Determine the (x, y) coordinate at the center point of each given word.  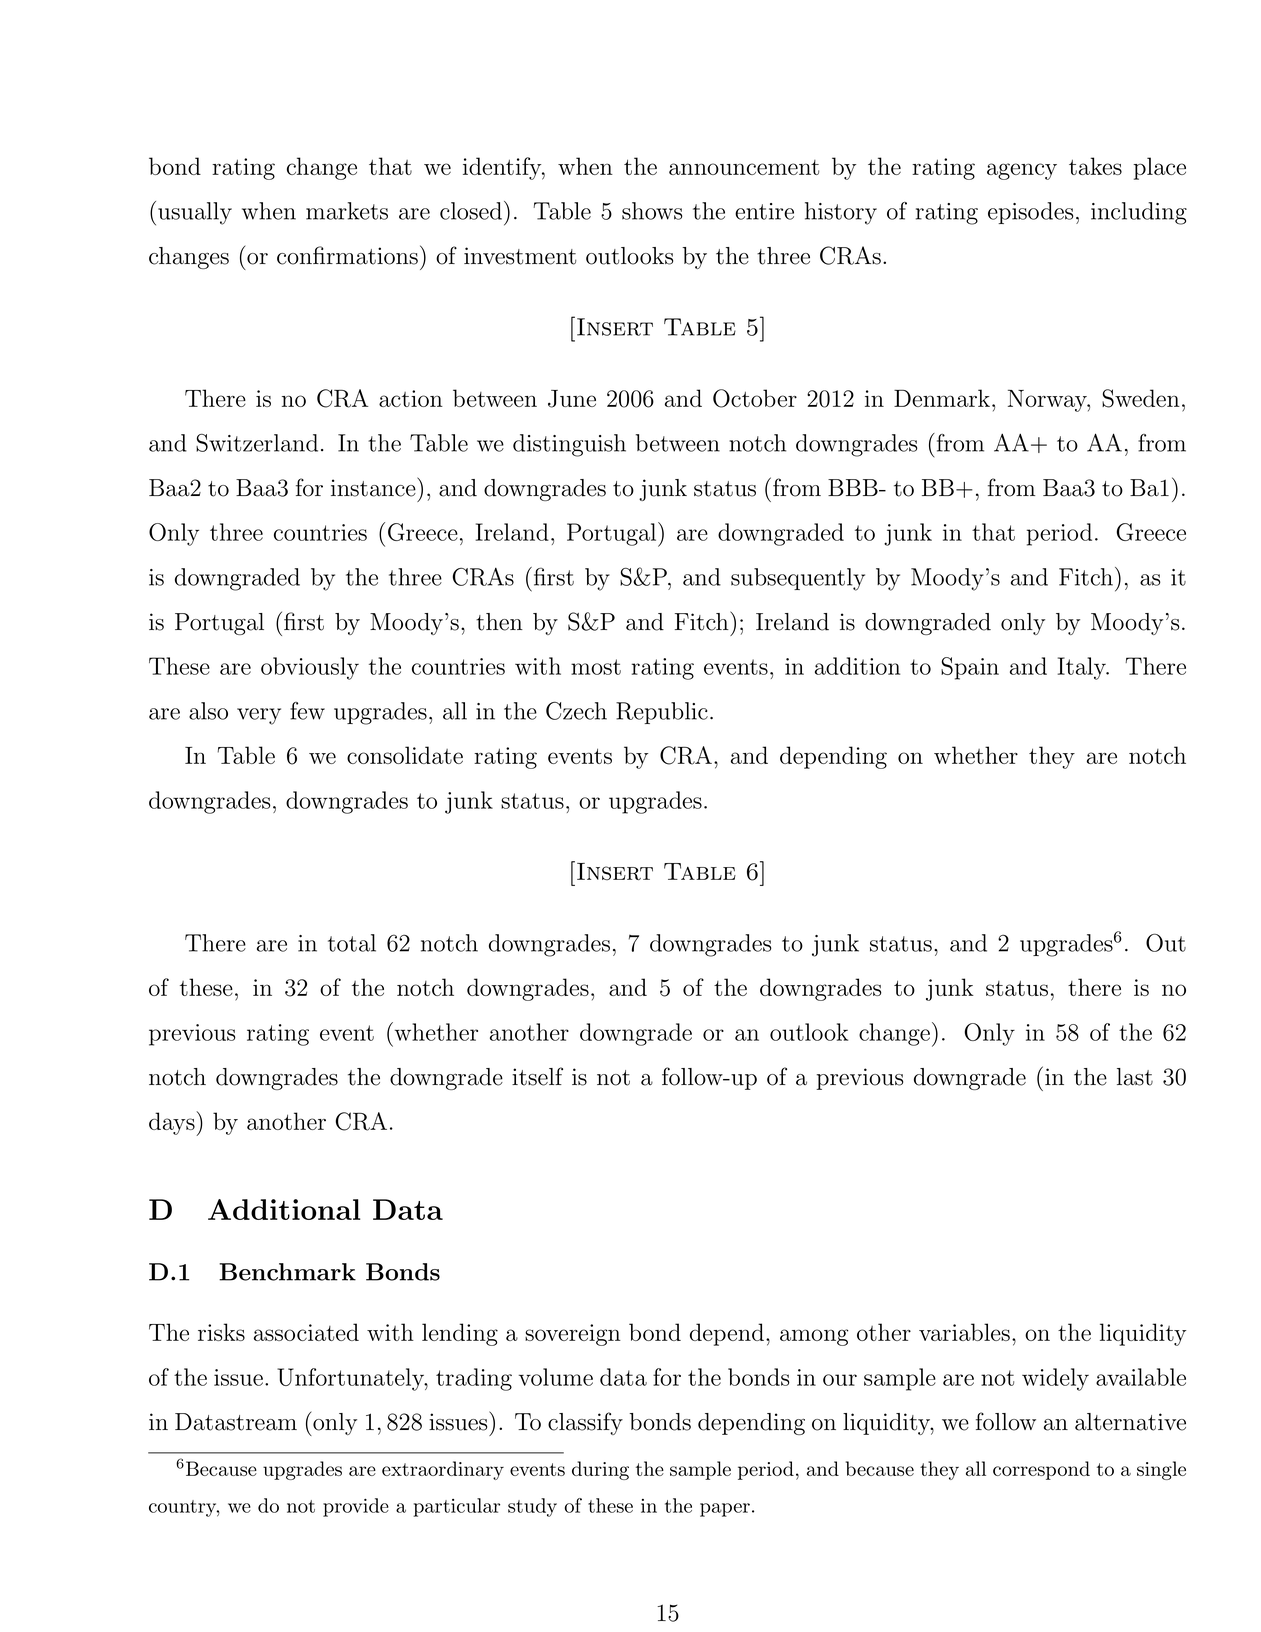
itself (537, 1076)
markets (347, 211)
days (173, 1123)
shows (652, 211)
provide (356, 1507)
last (1135, 1077)
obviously (310, 668)
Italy (1083, 668)
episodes (1031, 213)
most (596, 667)
